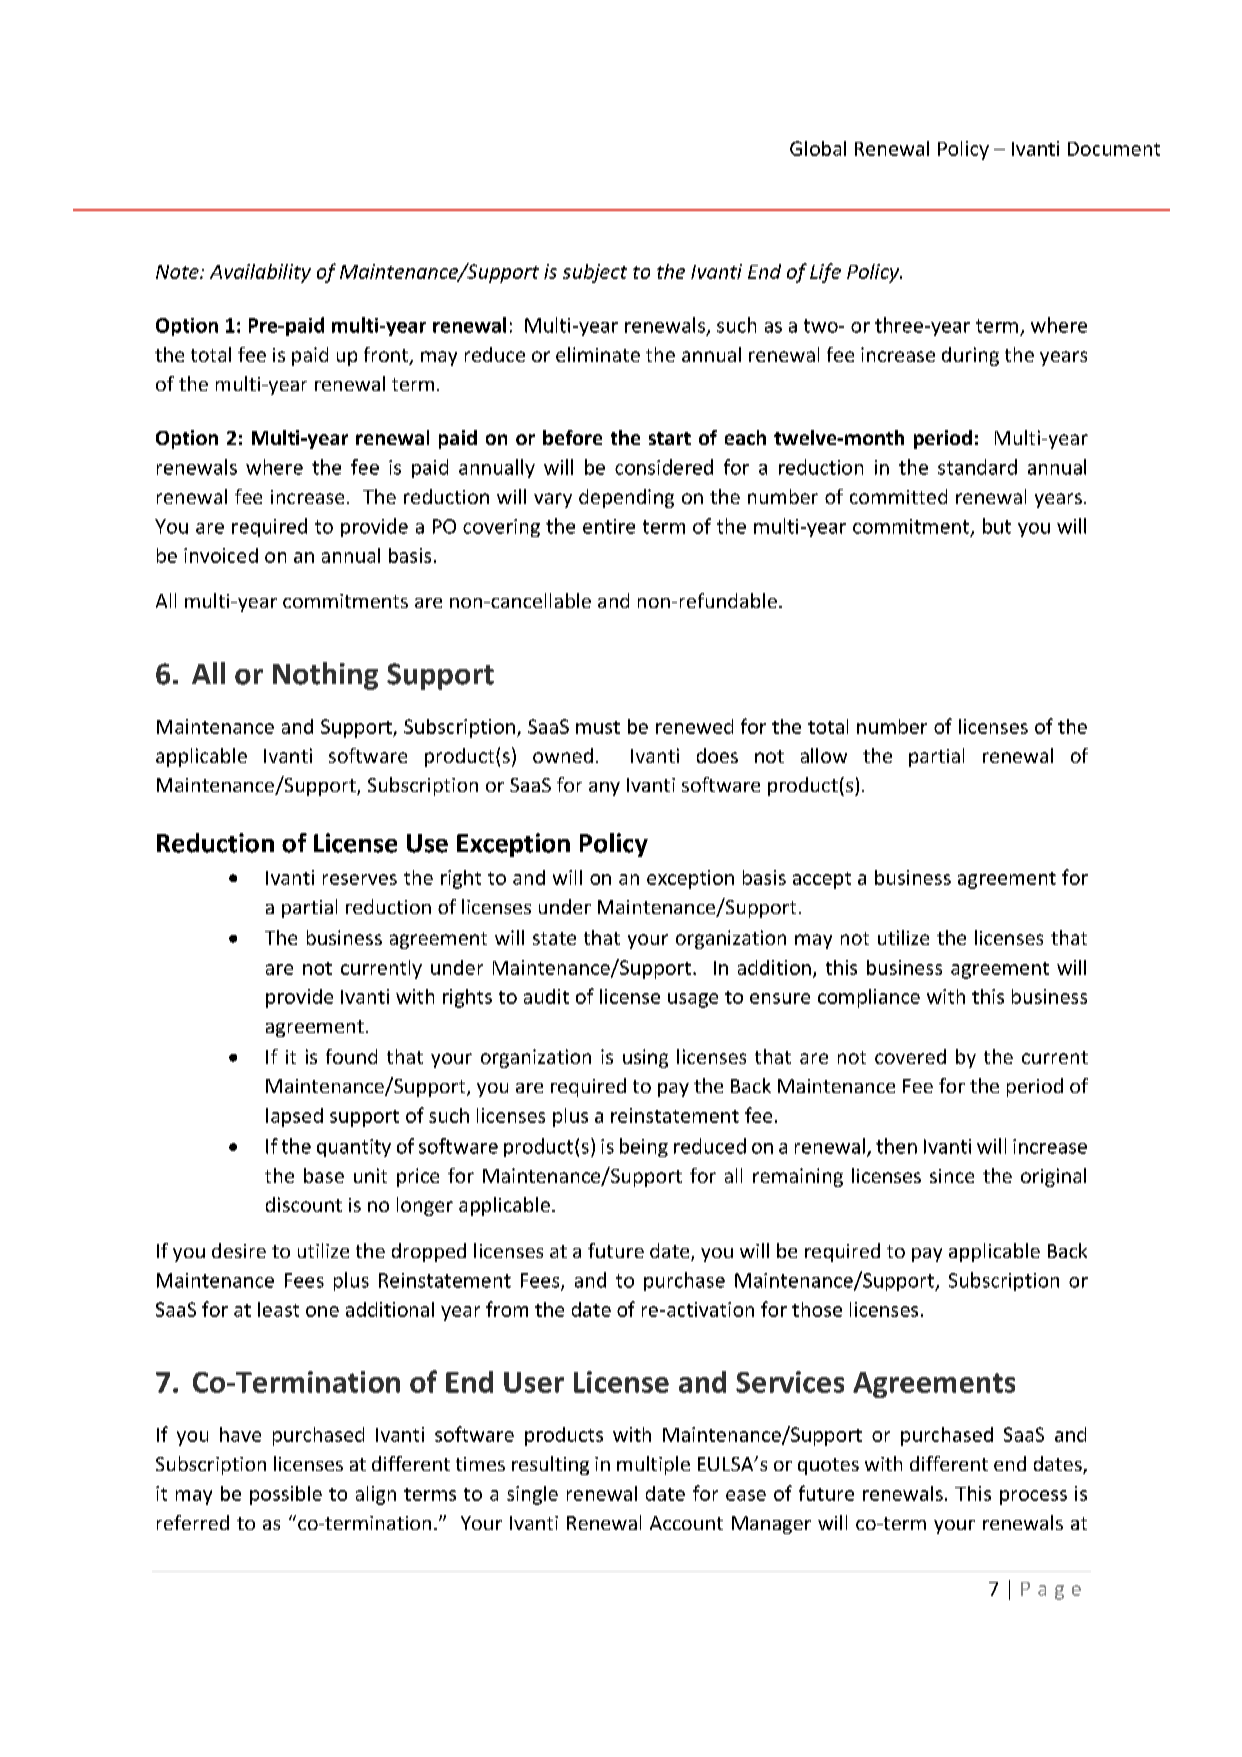 The height and width of the page is (1757, 1242). I want to click on Availability, so click(260, 273).
